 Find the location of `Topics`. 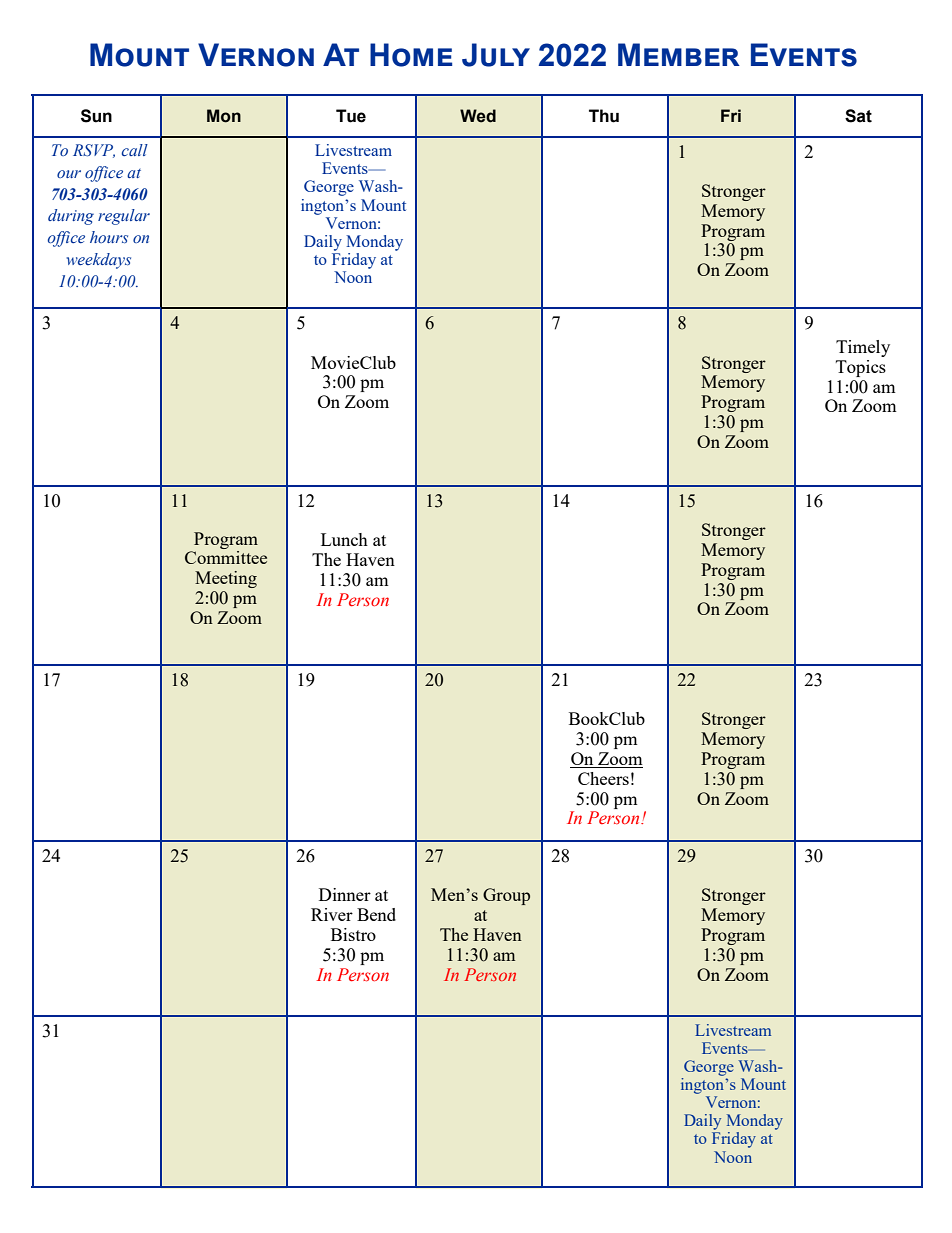

Topics is located at coordinates (861, 368).
